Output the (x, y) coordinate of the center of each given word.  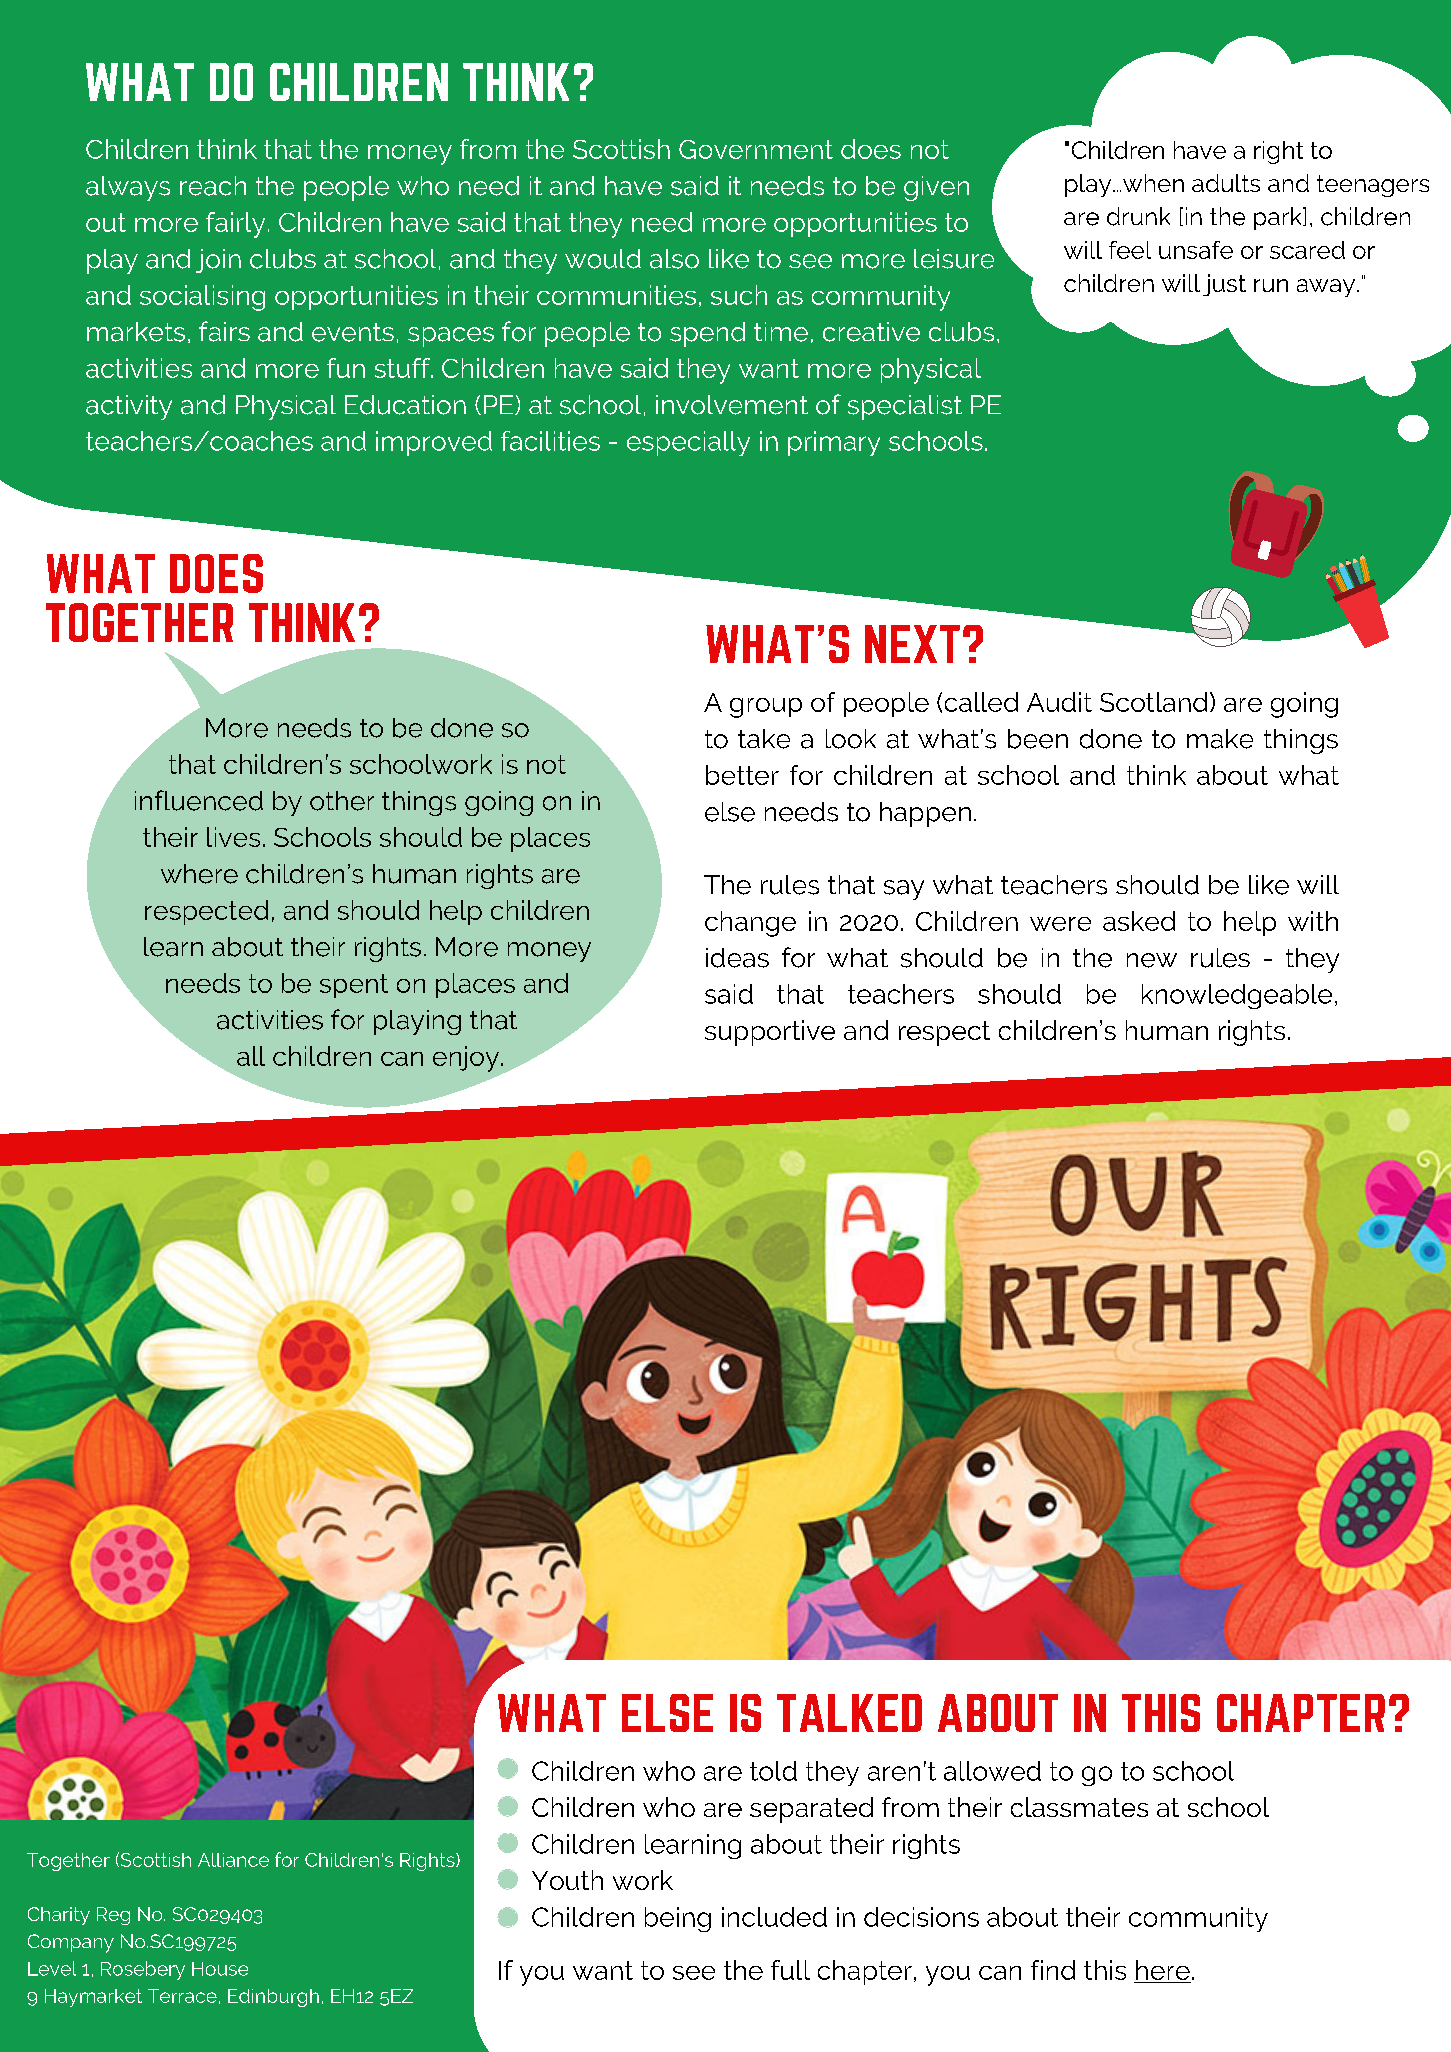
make (1220, 739)
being (678, 1919)
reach (213, 186)
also (674, 259)
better (742, 775)
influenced (199, 800)
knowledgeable (1237, 996)
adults (1226, 183)
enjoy (466, 1059)
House (220, 1969)
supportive (770, 1033)
